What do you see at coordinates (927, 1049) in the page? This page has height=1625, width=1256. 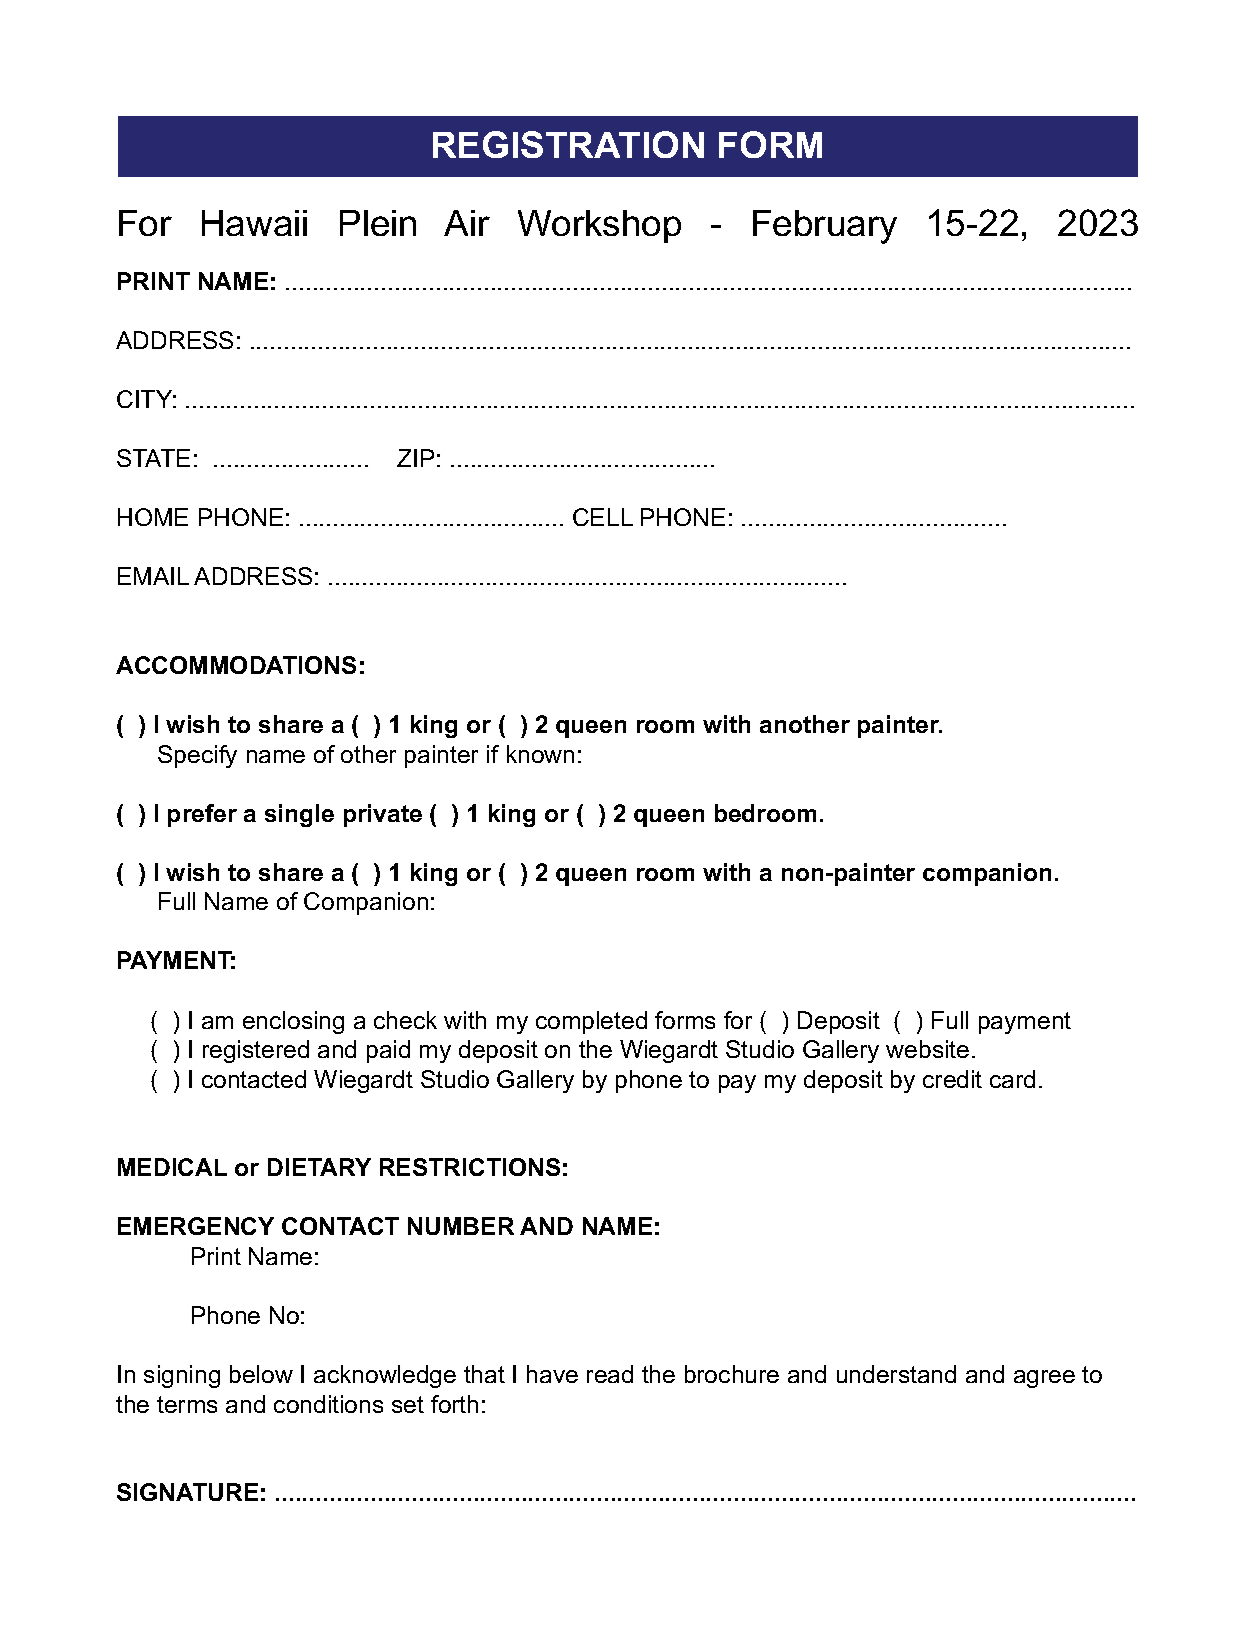 I see `website` at bounding box center [927, 1049].
